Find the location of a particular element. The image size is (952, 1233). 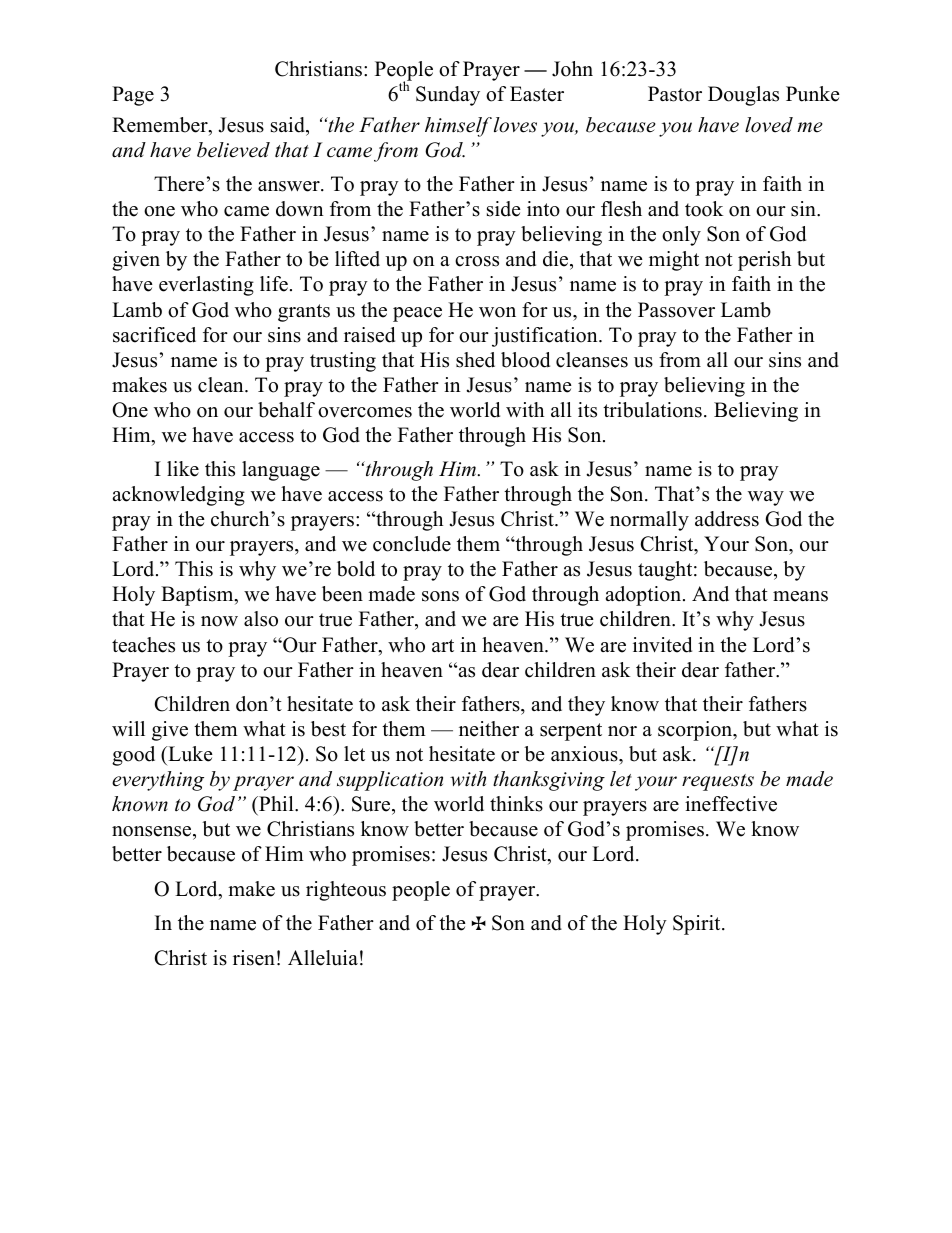

perish is located at coordinates (764, 261).
